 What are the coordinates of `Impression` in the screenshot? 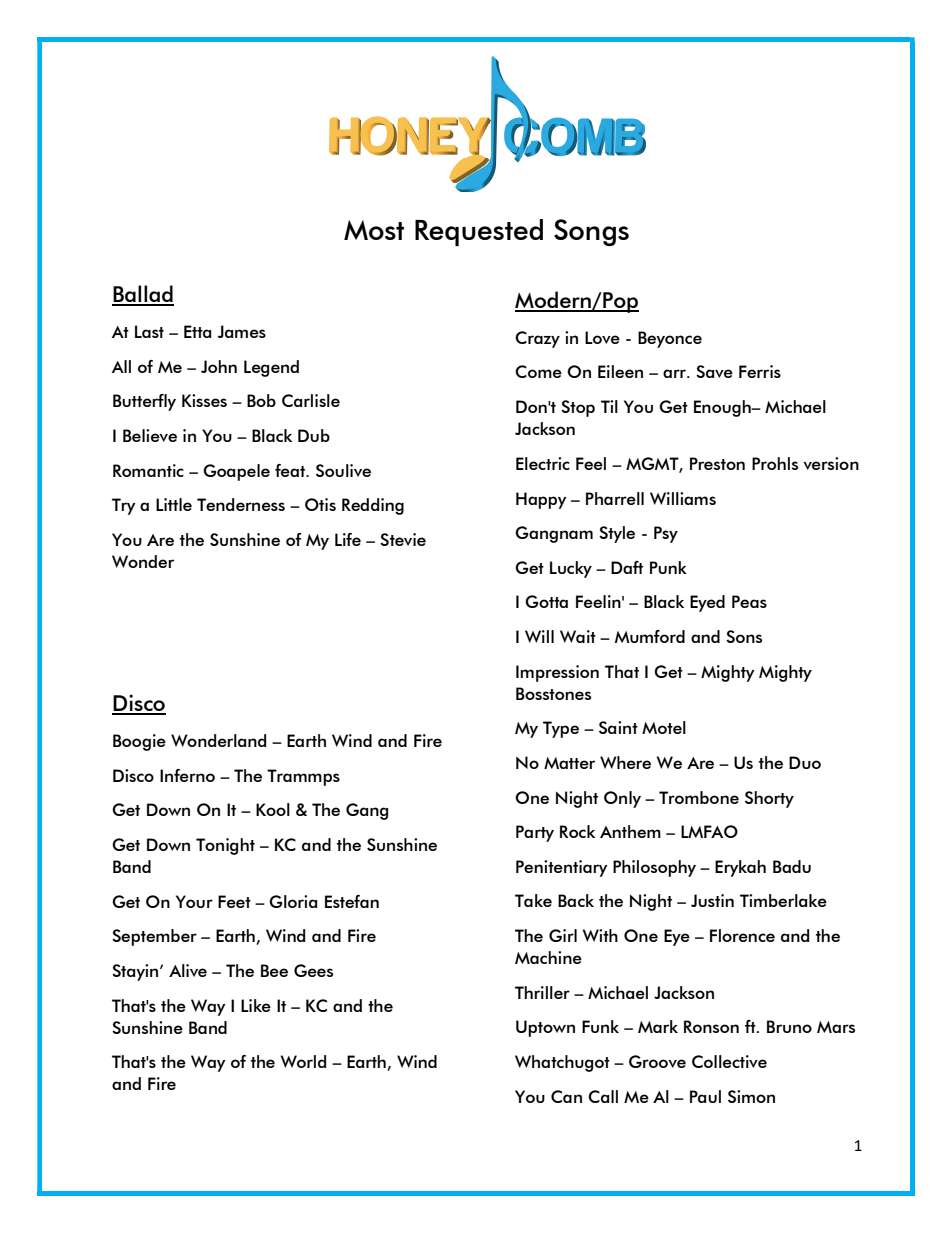 It's located at (557, 673).
